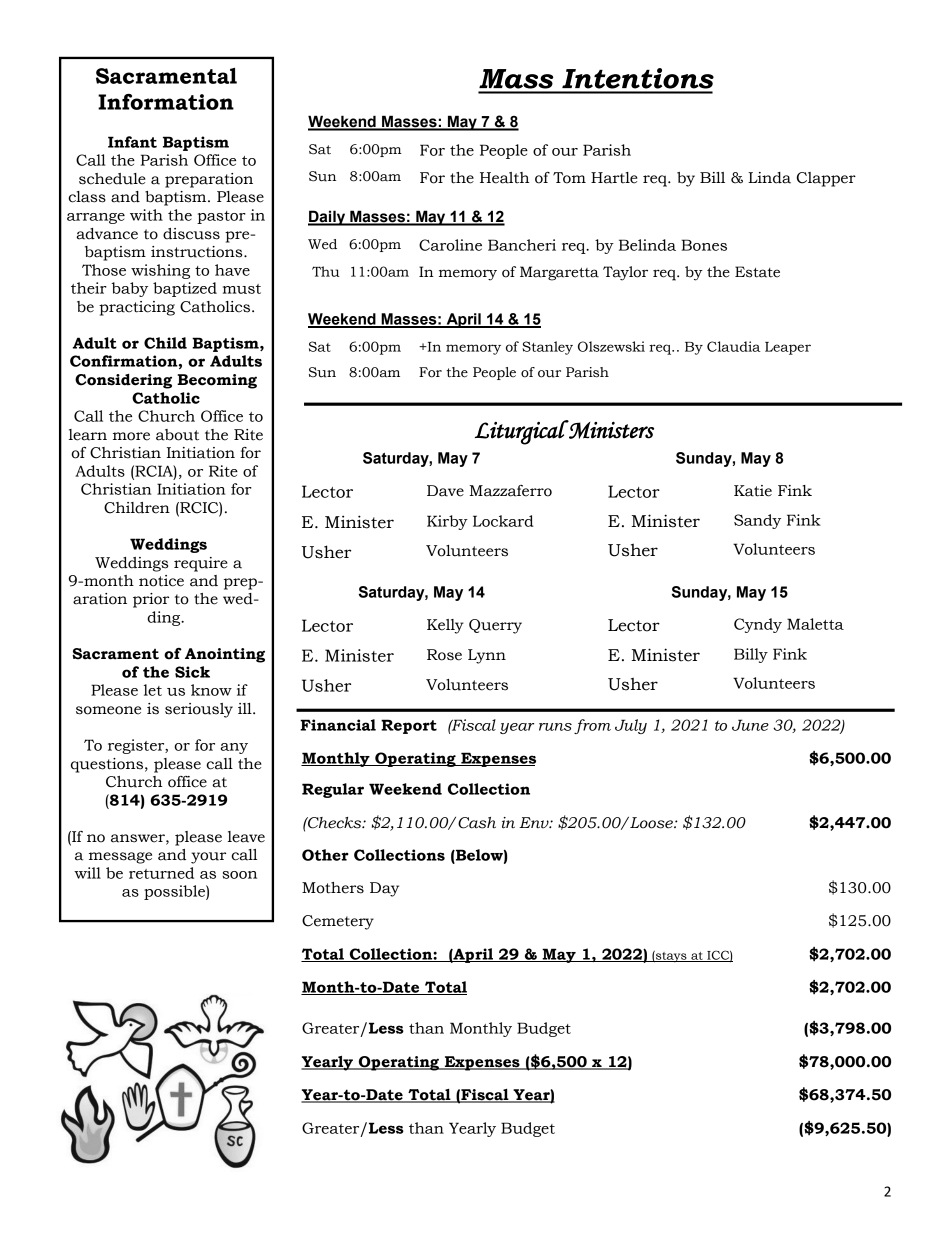 The height and width of the image is (1233, 952). Describe the element at coordinates (201, 564) in the image. I see `require` at that location.
